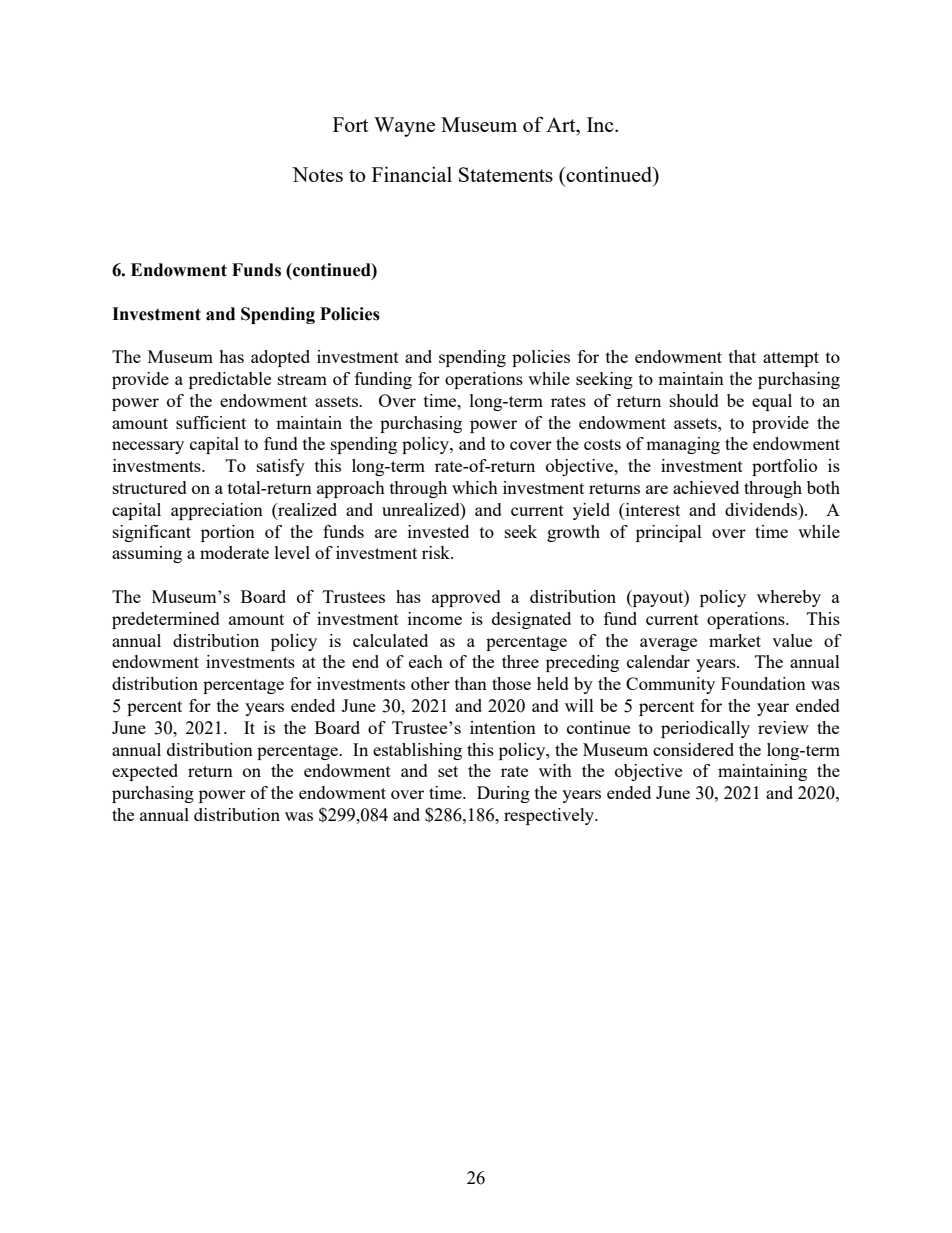 The width and height of the screenshot is (952, 1233). I want to click on market, so click(735, 640).
